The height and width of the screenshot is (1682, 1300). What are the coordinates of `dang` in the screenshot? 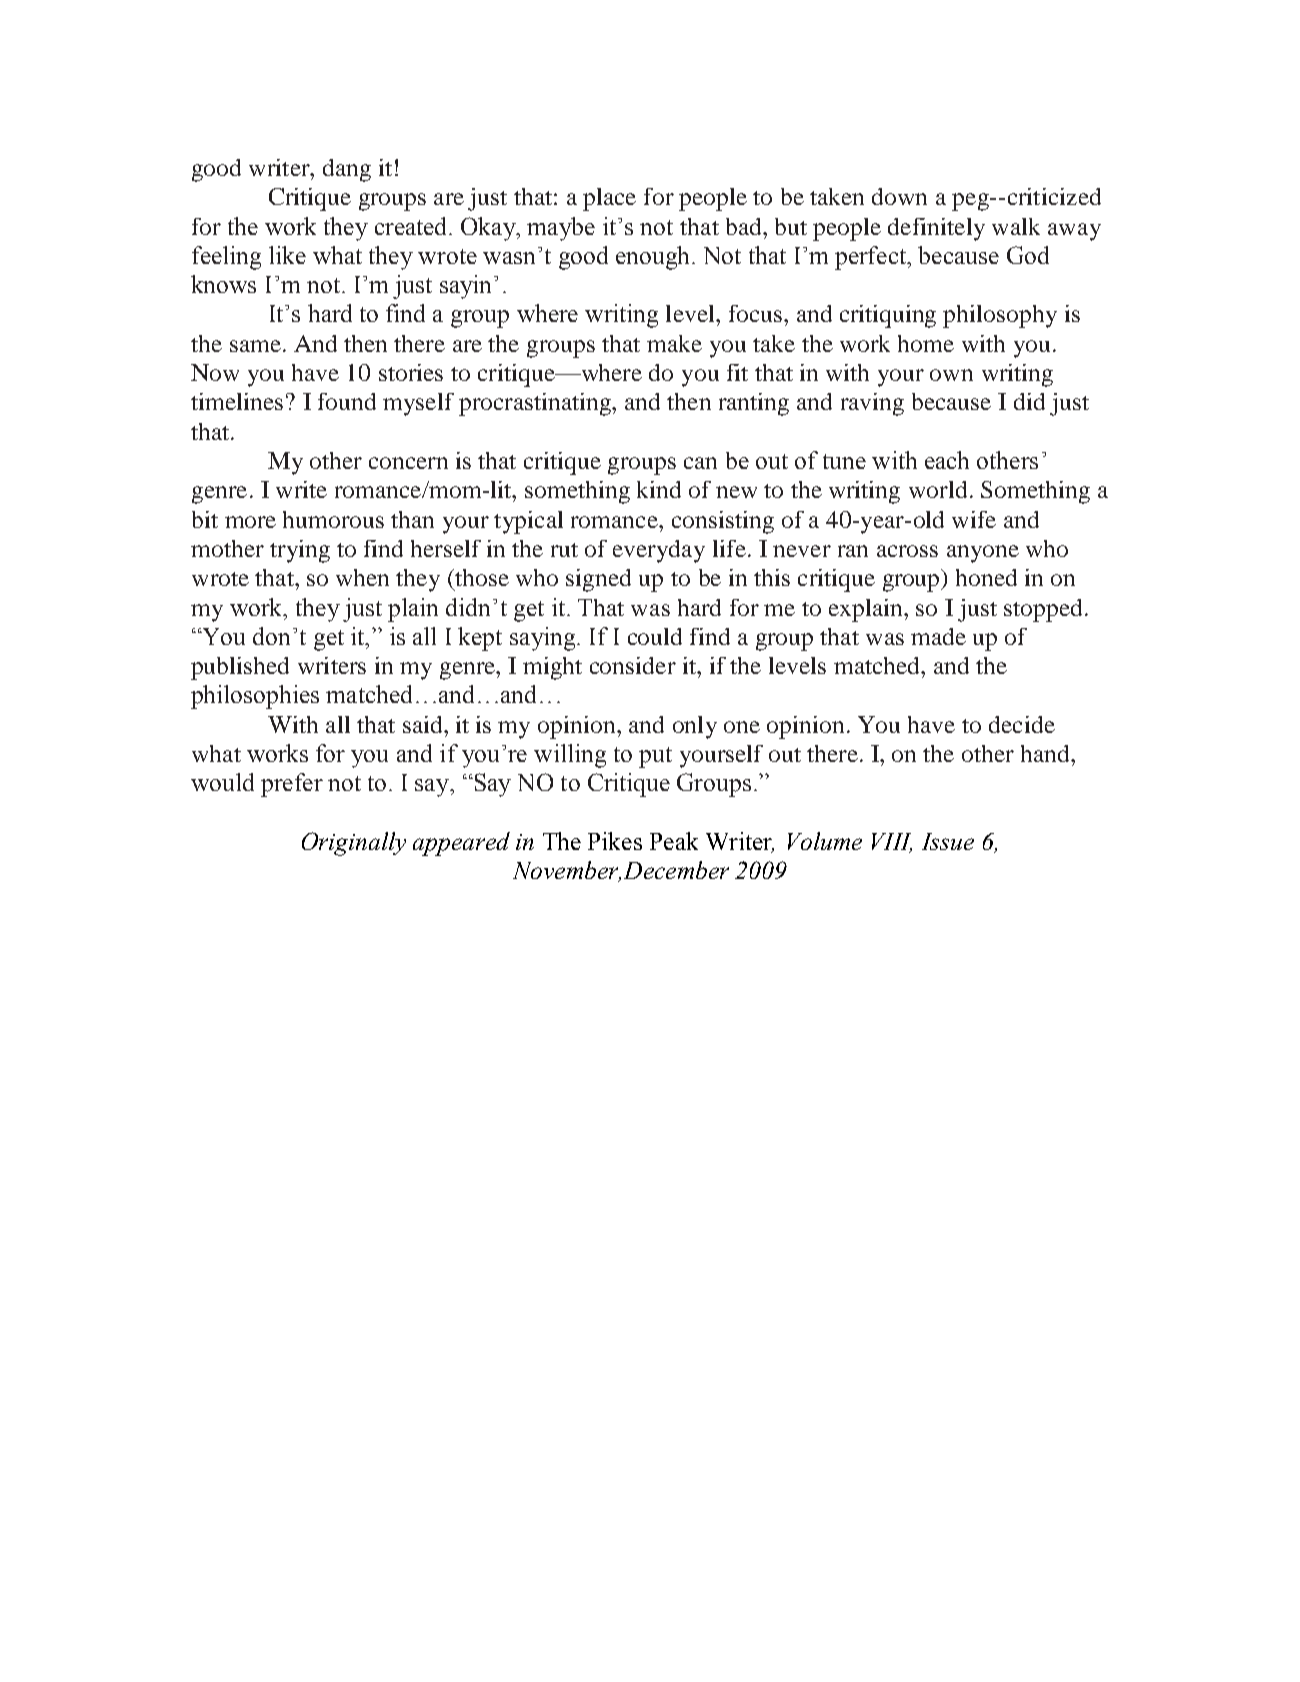 It's located at (347, 170).
